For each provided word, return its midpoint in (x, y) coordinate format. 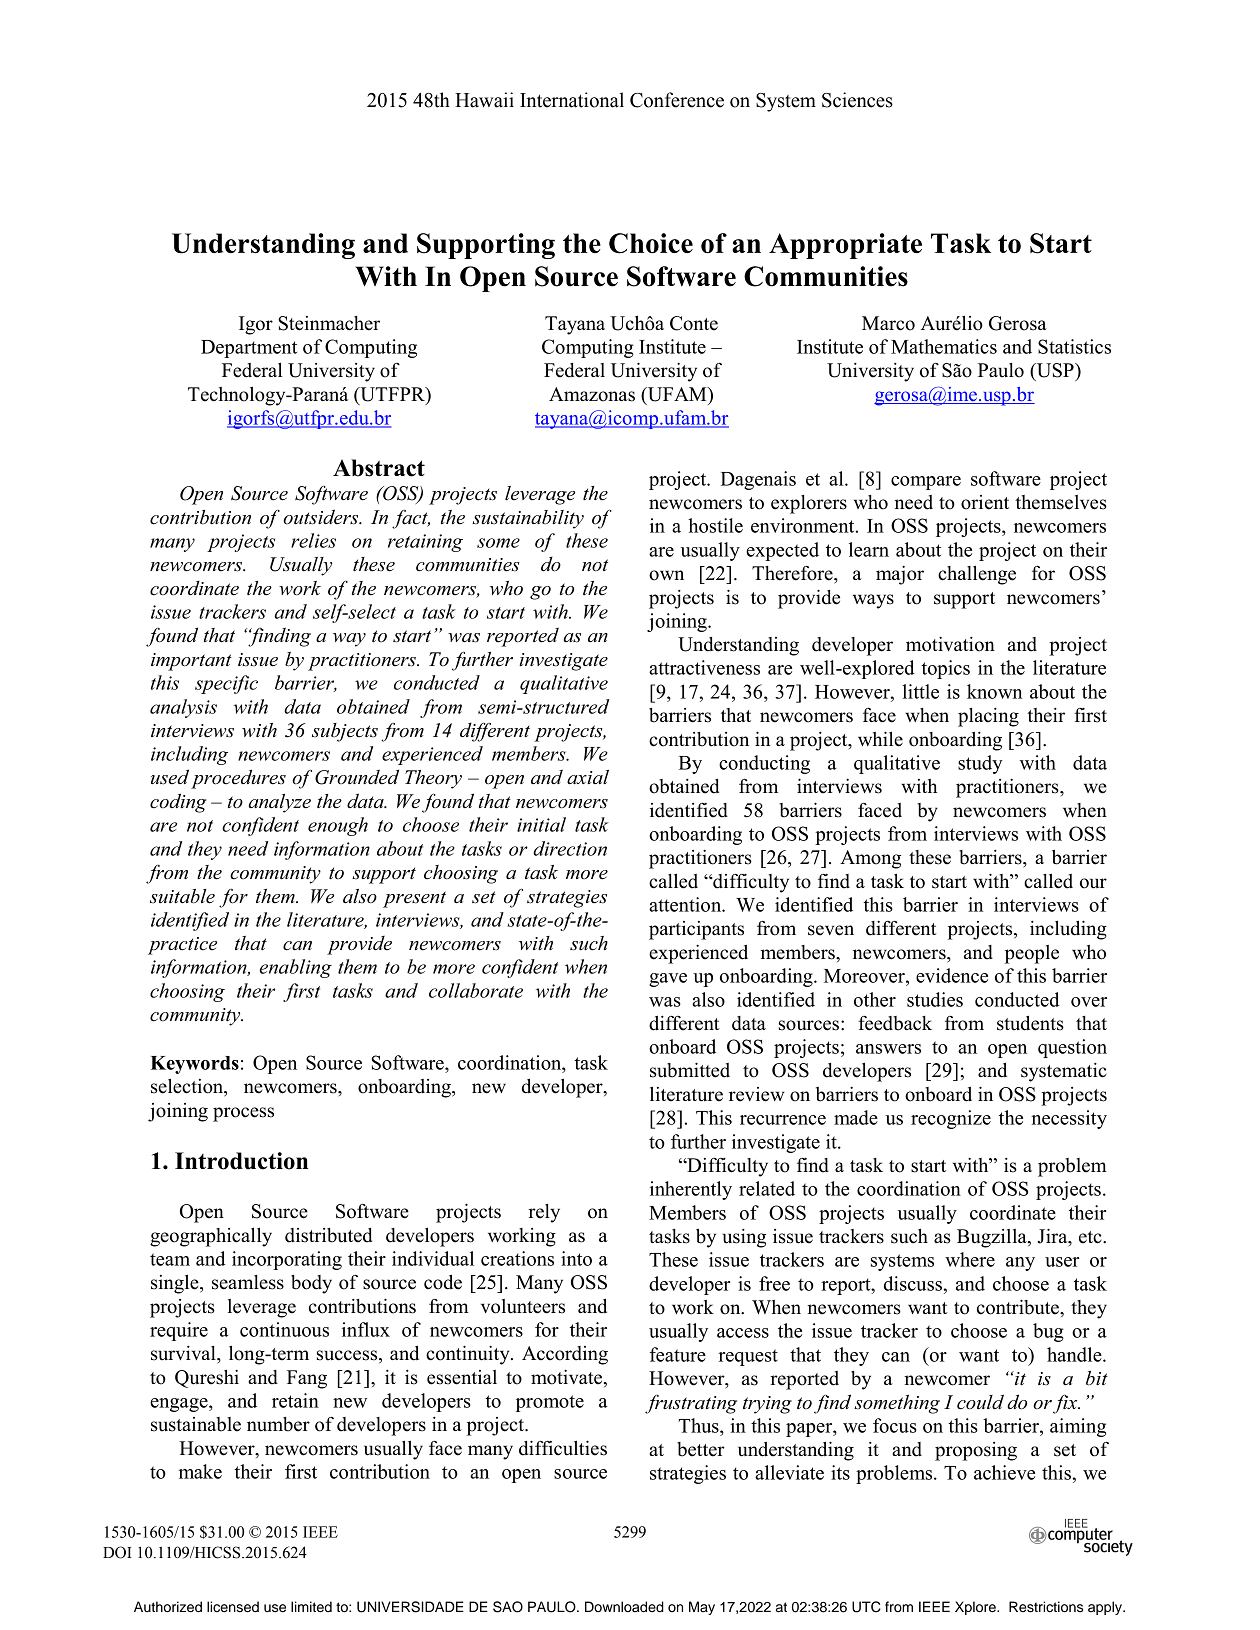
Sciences (857, 100)
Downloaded (624, 1607)
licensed (233, 1607)
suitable (182, 896)
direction (570, 848)
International (572, 100)
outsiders (322, 517)
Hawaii (484, 100)
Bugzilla (993, 1238)
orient (985, 502)
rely (544, 1213)
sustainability (528, 519)
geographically (211, 1237)
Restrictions (1046, 1607)
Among (870, 859)
